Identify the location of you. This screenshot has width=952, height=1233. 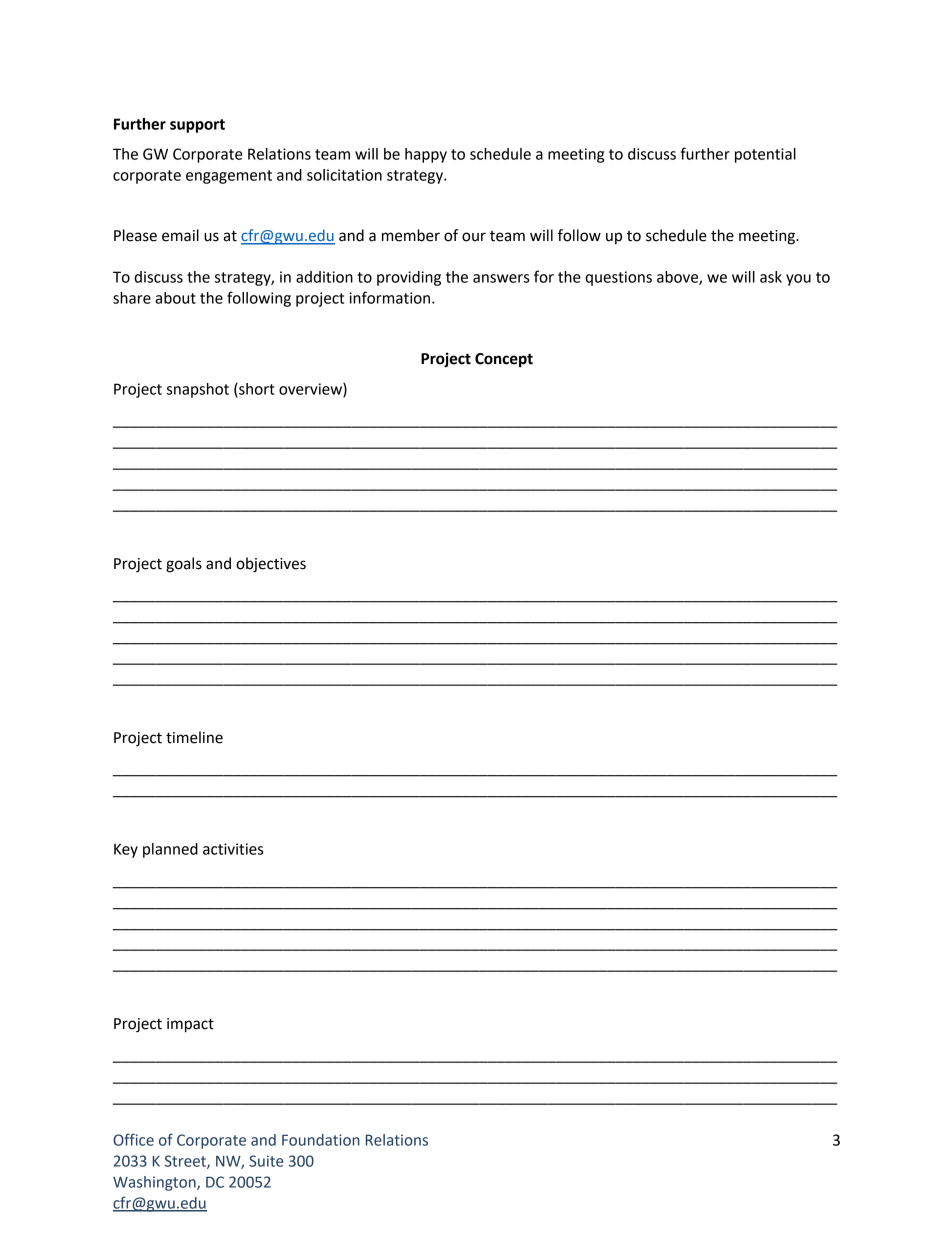
(798, 280).
